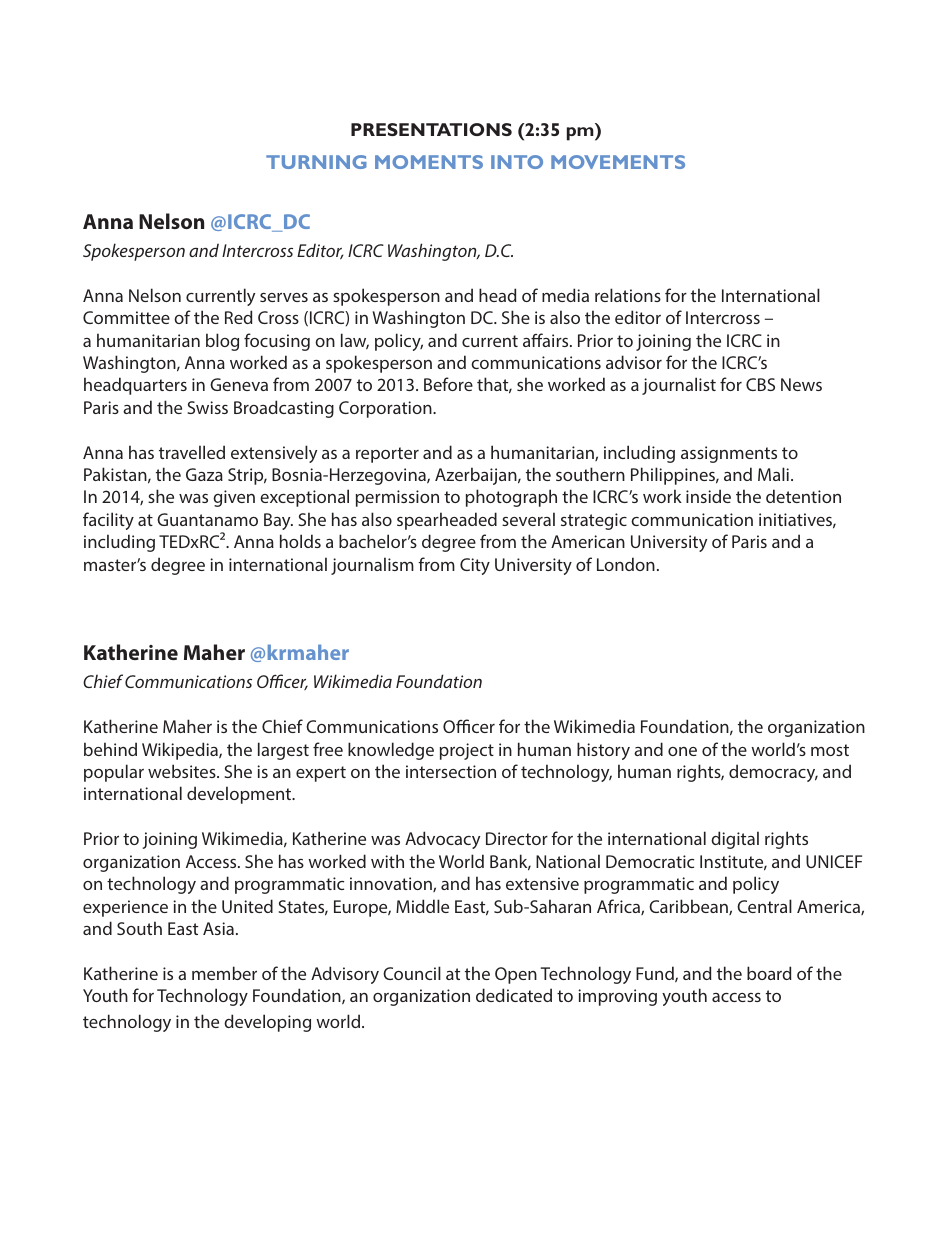 The width and height of the page is (952, 1233). Describe the element at coordinates (429, 162) in the page. I see `MOMENTS` at that location.
